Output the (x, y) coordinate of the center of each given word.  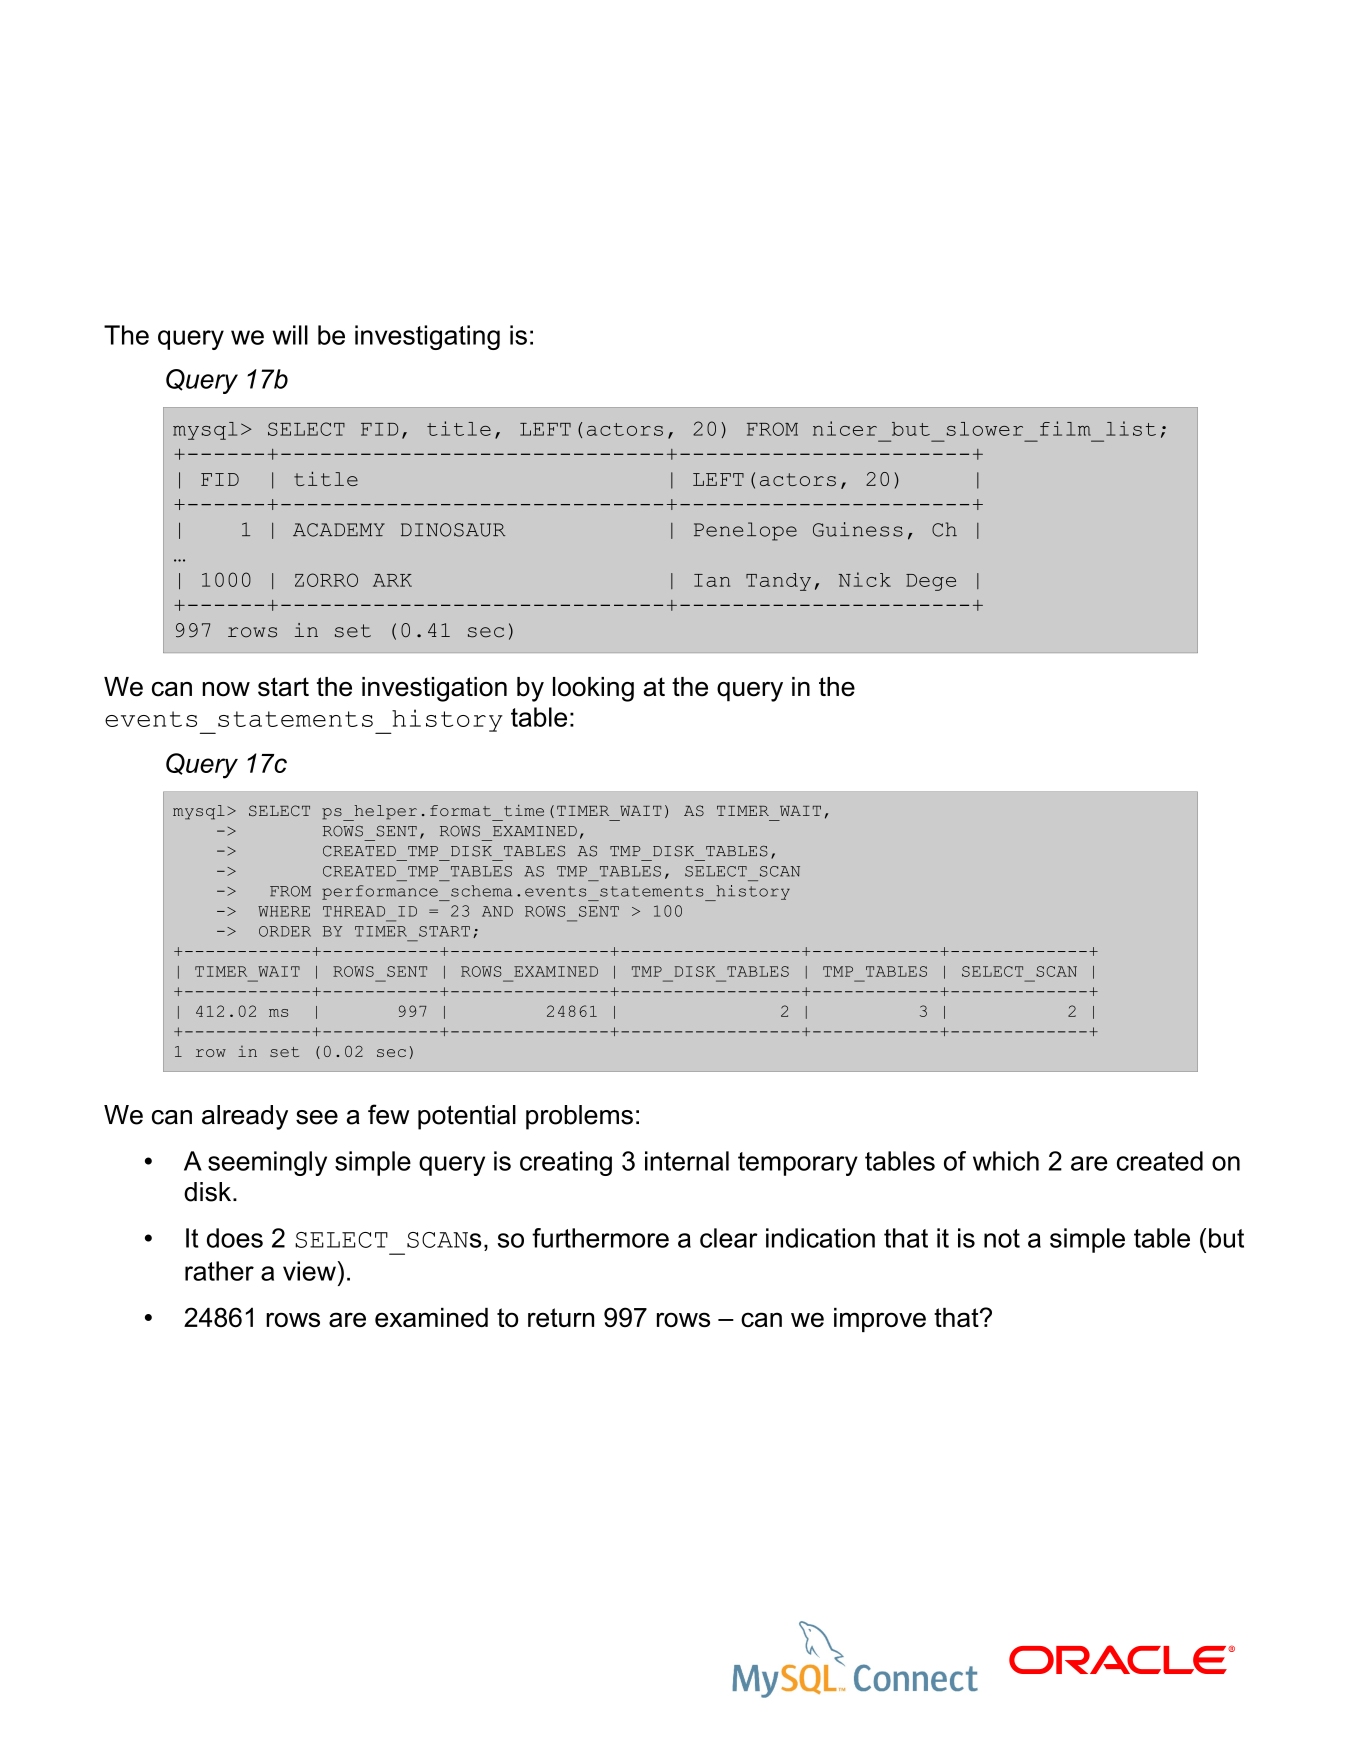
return (561, 1317)
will (290, 335)
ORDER (285, 931)
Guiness (858, 529)
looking (593, 689)
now (226, 689)
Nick (865, 579)
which (1006, 1161)
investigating (427, 337)
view (309, 1271)
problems (579, 1117)
